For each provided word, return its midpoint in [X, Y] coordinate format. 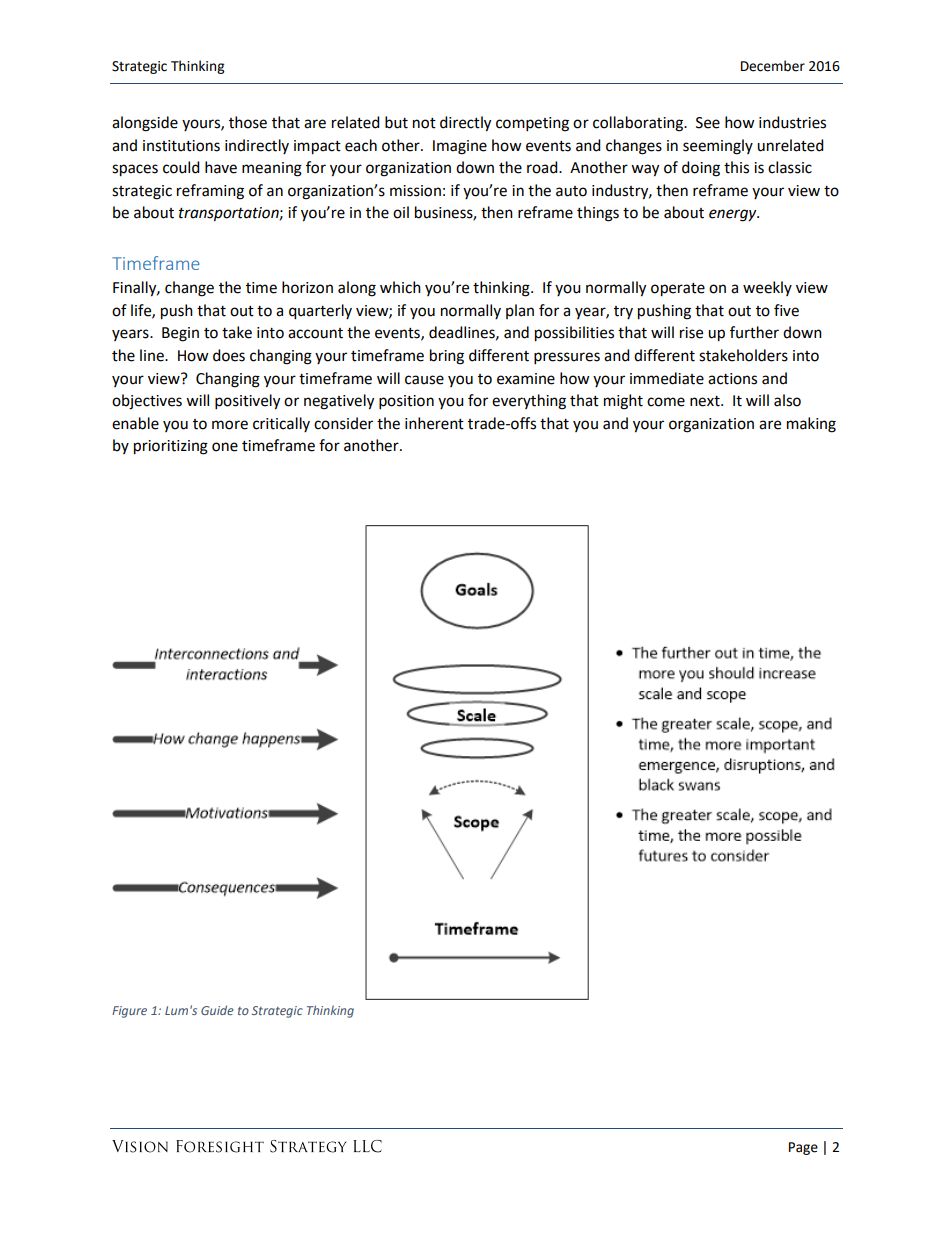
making [811, 425]
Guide [217, 1010]
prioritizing [171, 447]
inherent [434, 423]
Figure [129, 1012]
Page [803, 1148]
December [773, 66]
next [706, 401]
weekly [767, 288]
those [248, 122]
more [230, 425]
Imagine [460, 147]
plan [520, 311]
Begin [180, 334]
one [225, 447]
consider [343, 423]
